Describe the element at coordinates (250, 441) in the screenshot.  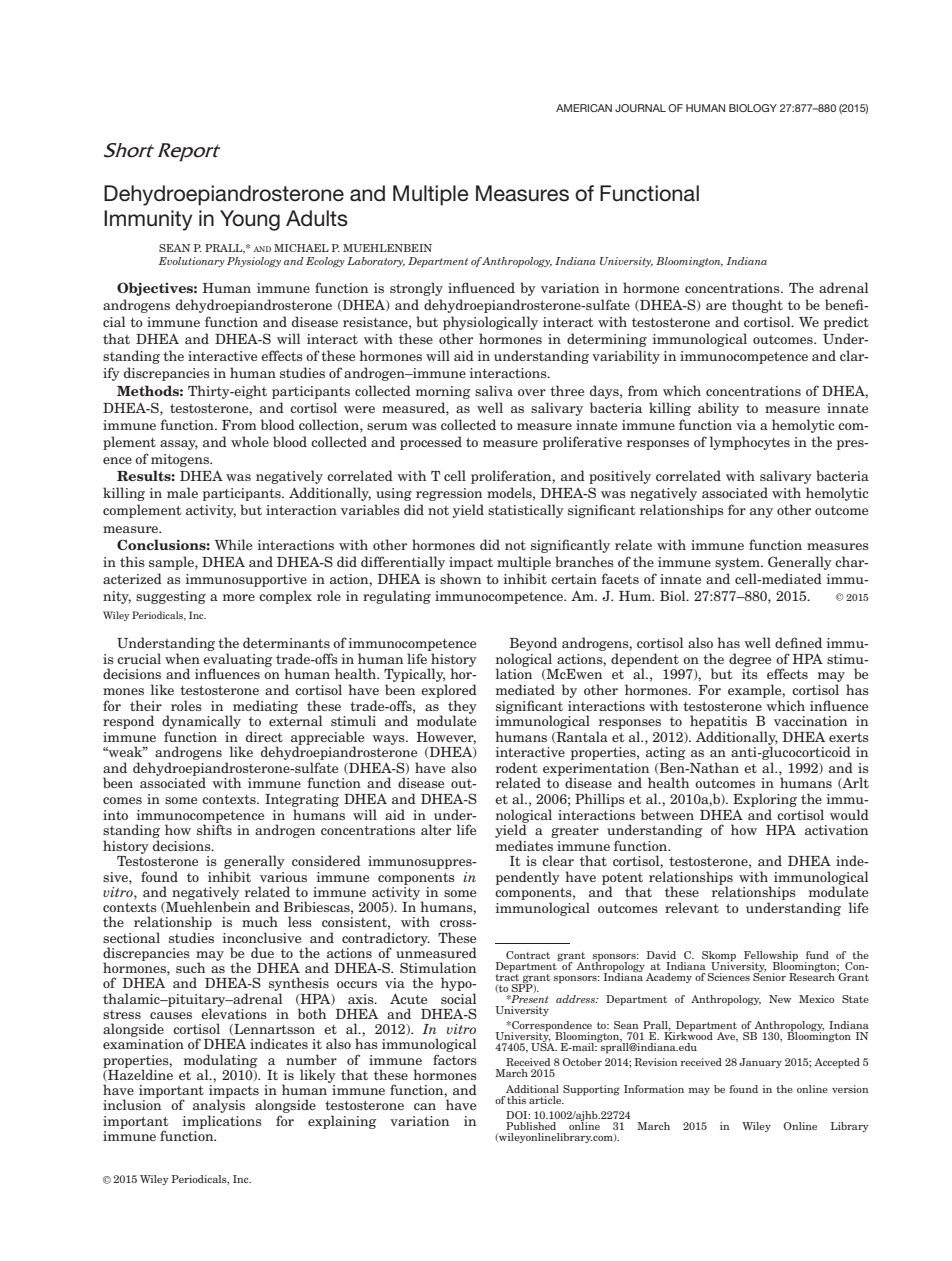
I see `whole` at that location.
